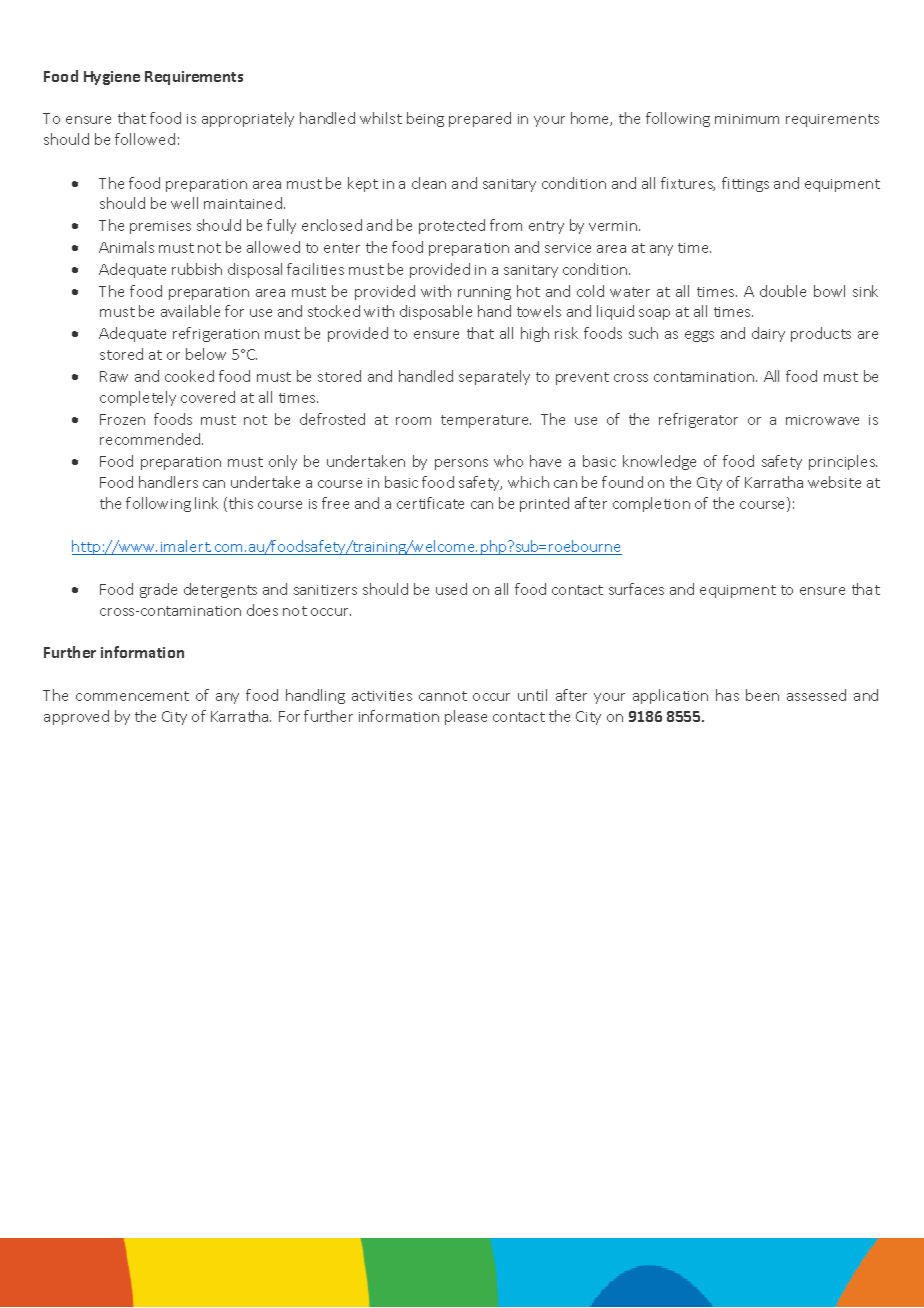  I want to click on double, so click(783, 291).
